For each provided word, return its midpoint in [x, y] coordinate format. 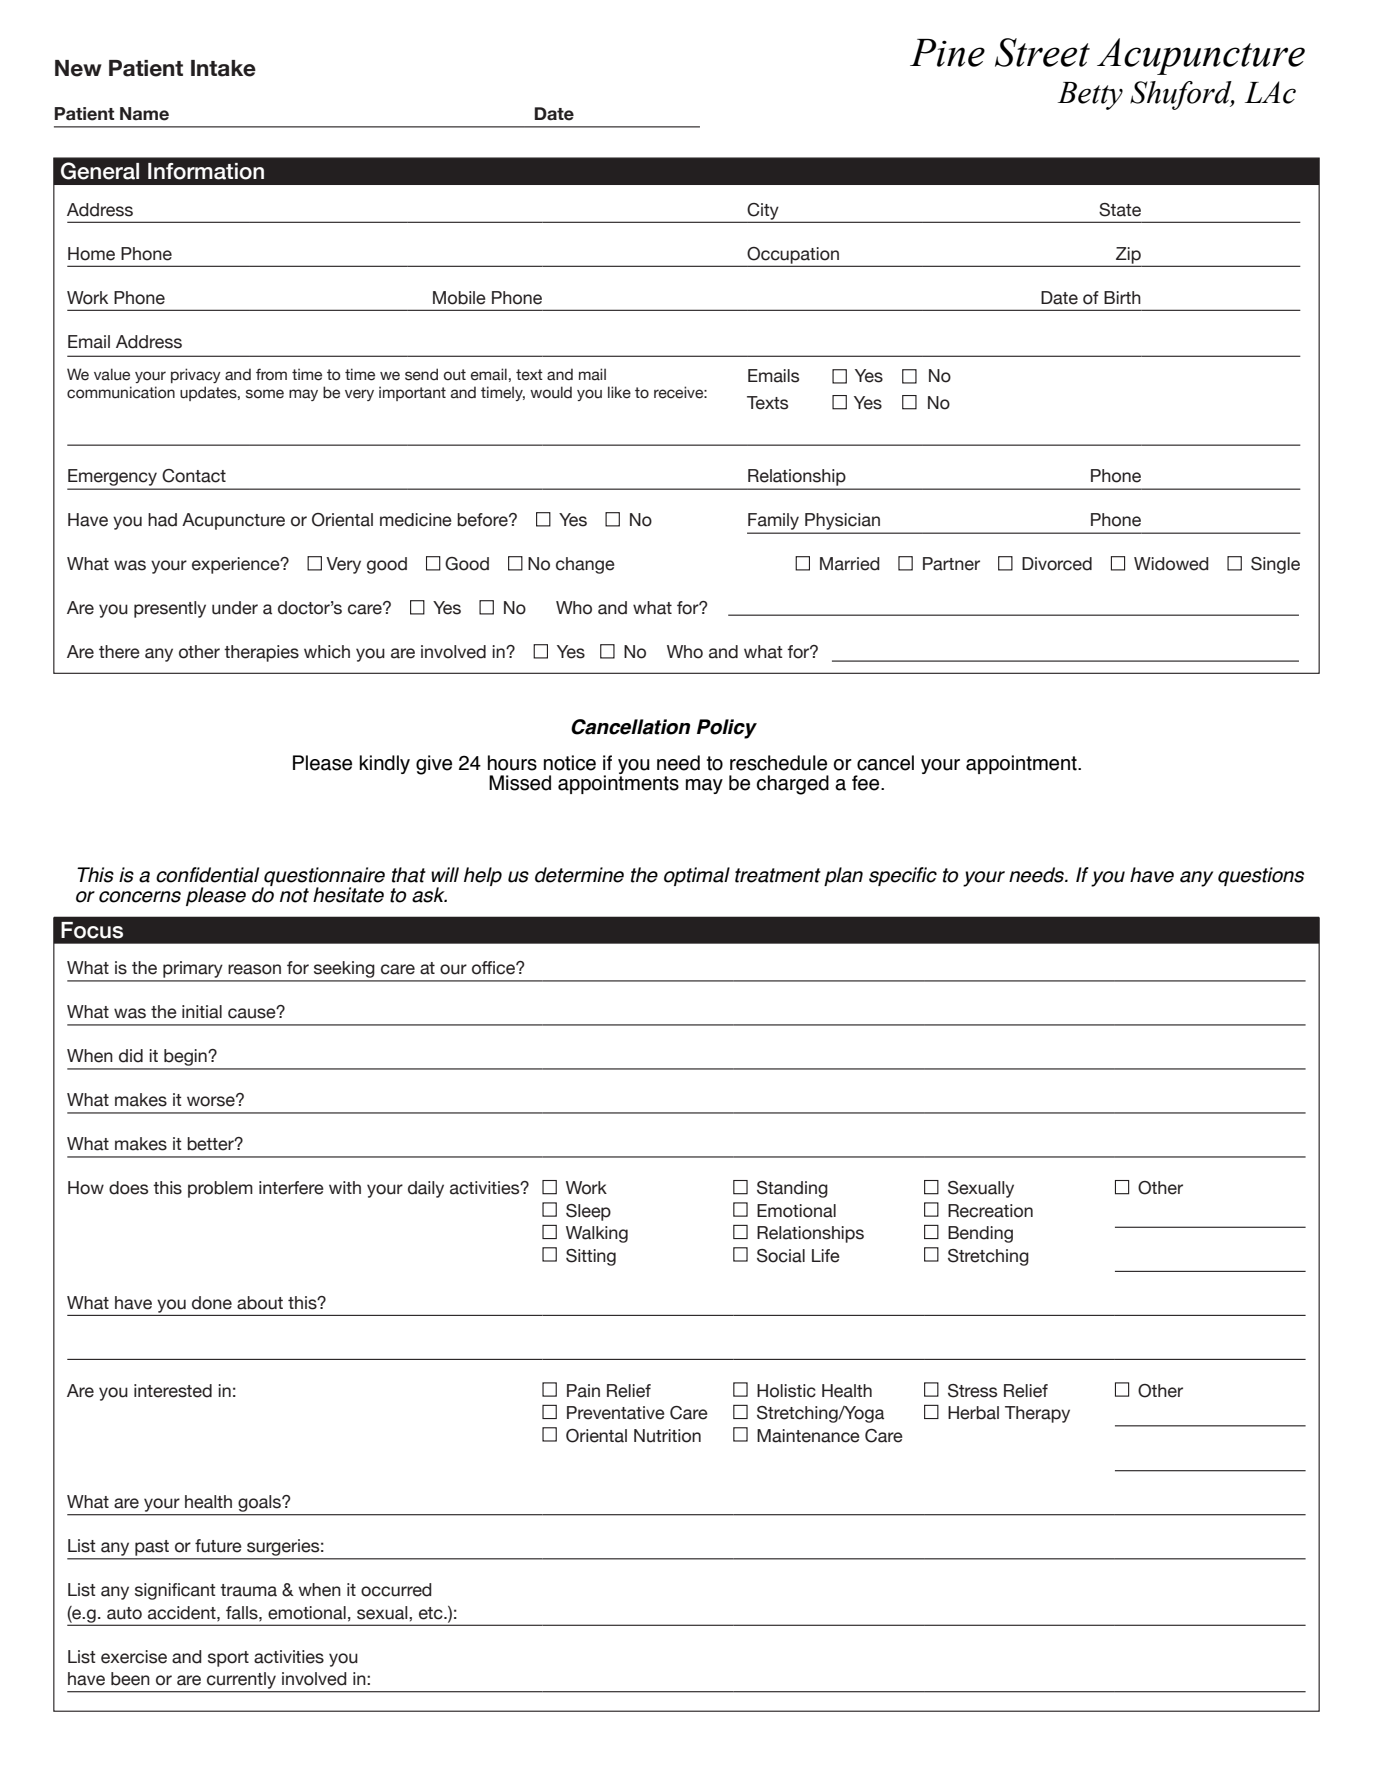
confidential [207, 875]
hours [512, 763]
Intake [223, 68]
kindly [384, 764]
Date [554, 114]
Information [206, 171]
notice [570, 763]
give [434, 765]
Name [144, 114]
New [78, 68]
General [100, 171]
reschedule [778, 763]
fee [867, 783]
